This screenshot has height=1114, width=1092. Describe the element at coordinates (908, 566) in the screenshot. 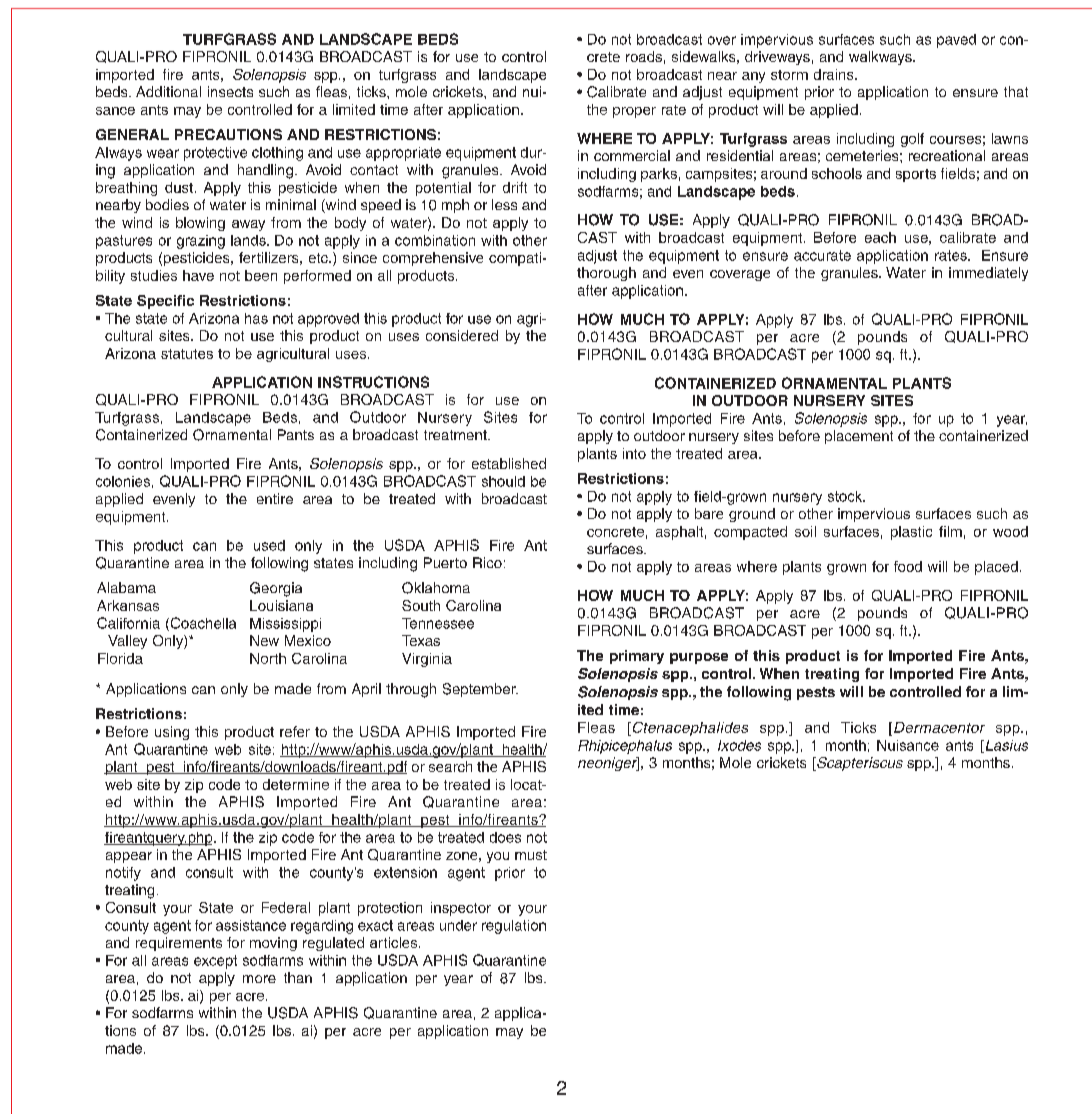

I see `food` at that location.
